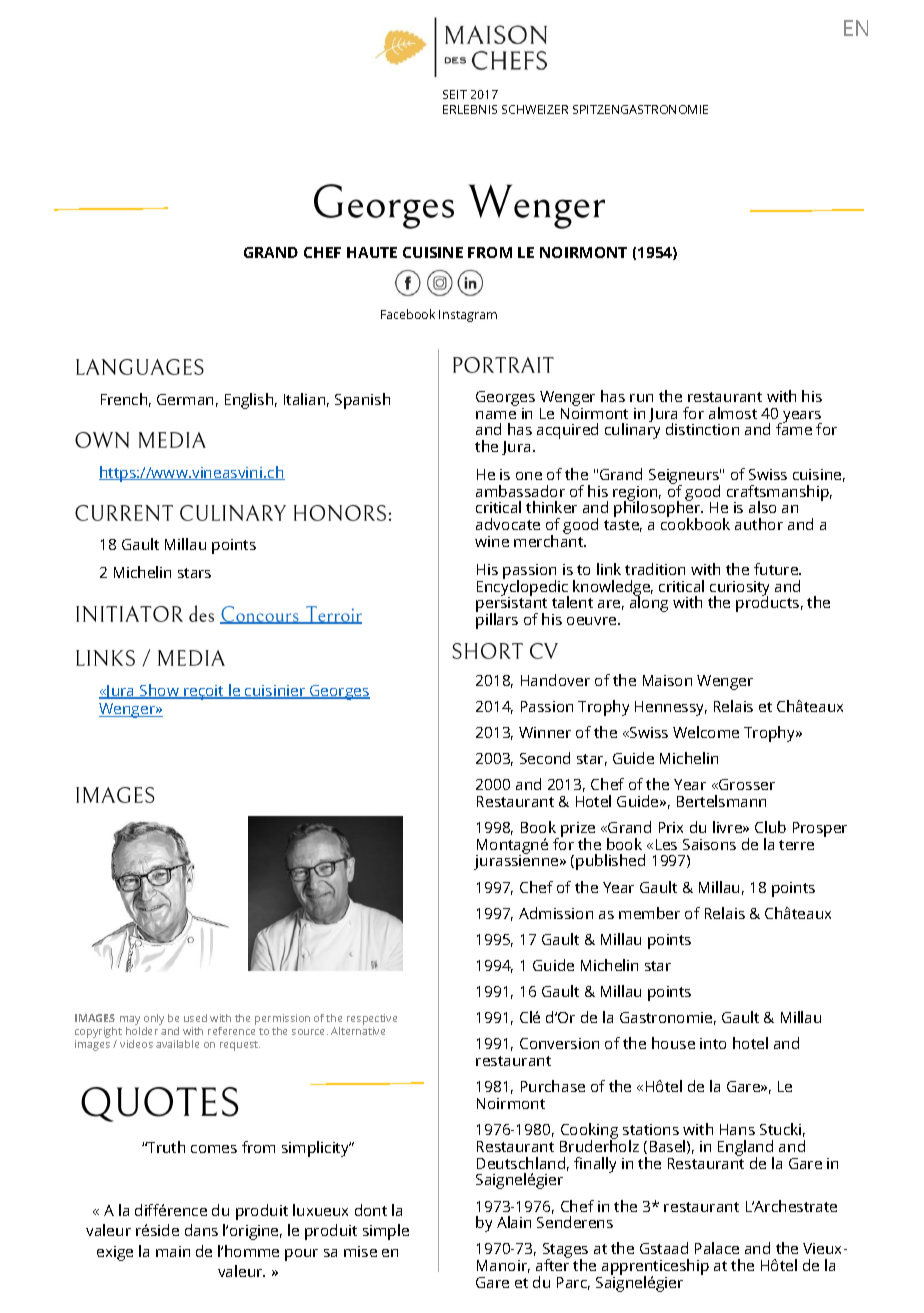 The height and width of the image is (1313, 924). What do you see at coordinates (535, 109) in the image?
I see `SCHWEIZER` at bounding box center [535, 109].
